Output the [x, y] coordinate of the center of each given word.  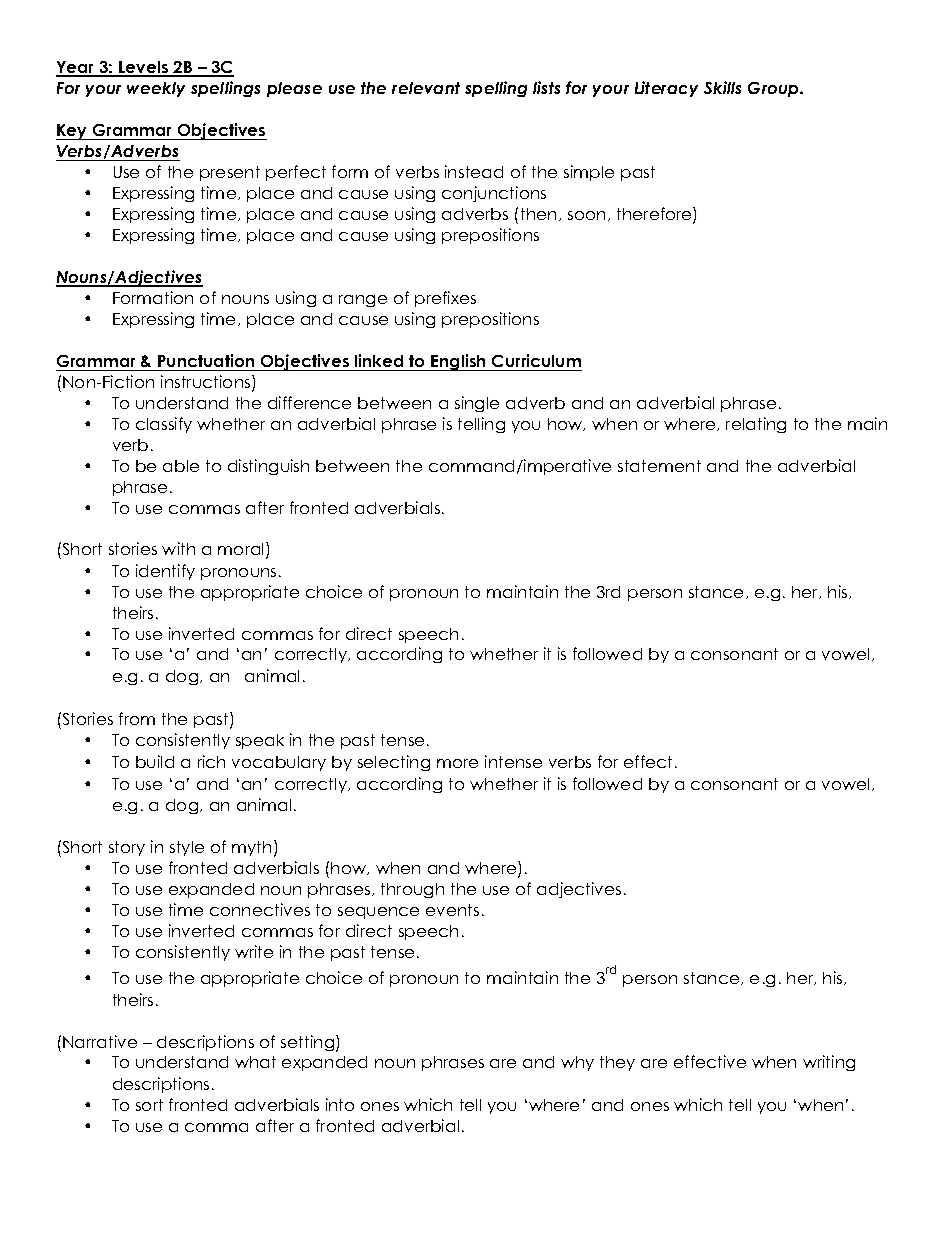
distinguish [268, 467]
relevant [426, 88]
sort [149, 1105]
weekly [156, 89]
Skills [722, 87]
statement [659, 466]
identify [165, 572]
